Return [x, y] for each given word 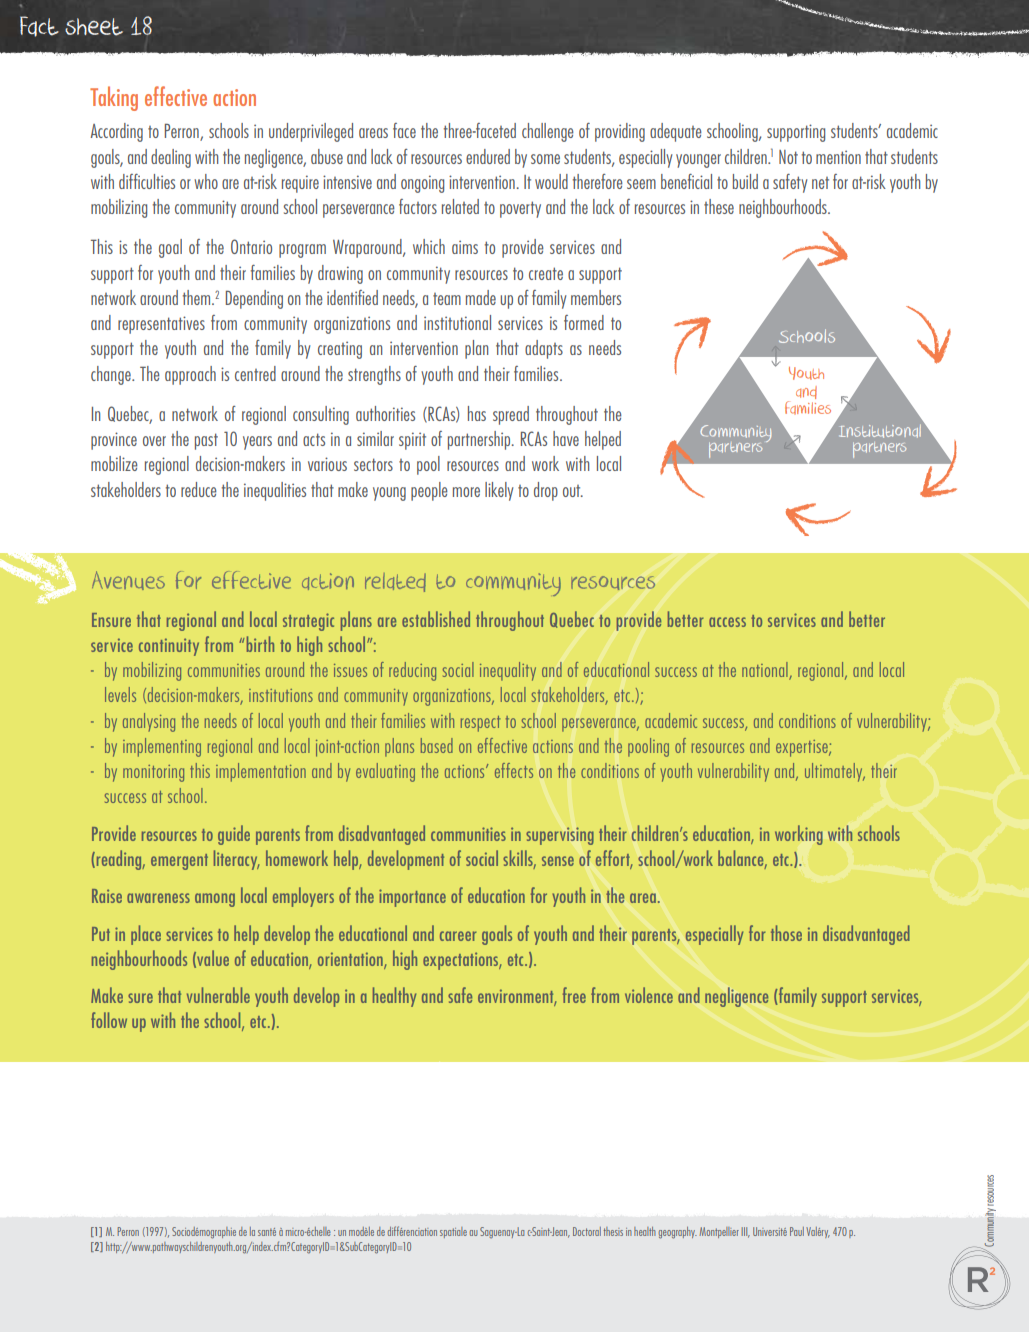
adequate [676, 132]
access [727, 622]
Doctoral [587, 1231]
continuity [169, 647]
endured [488, 156]
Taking [114, 98]
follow [109, 1020]
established [436, 619]
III [745, 1232]
